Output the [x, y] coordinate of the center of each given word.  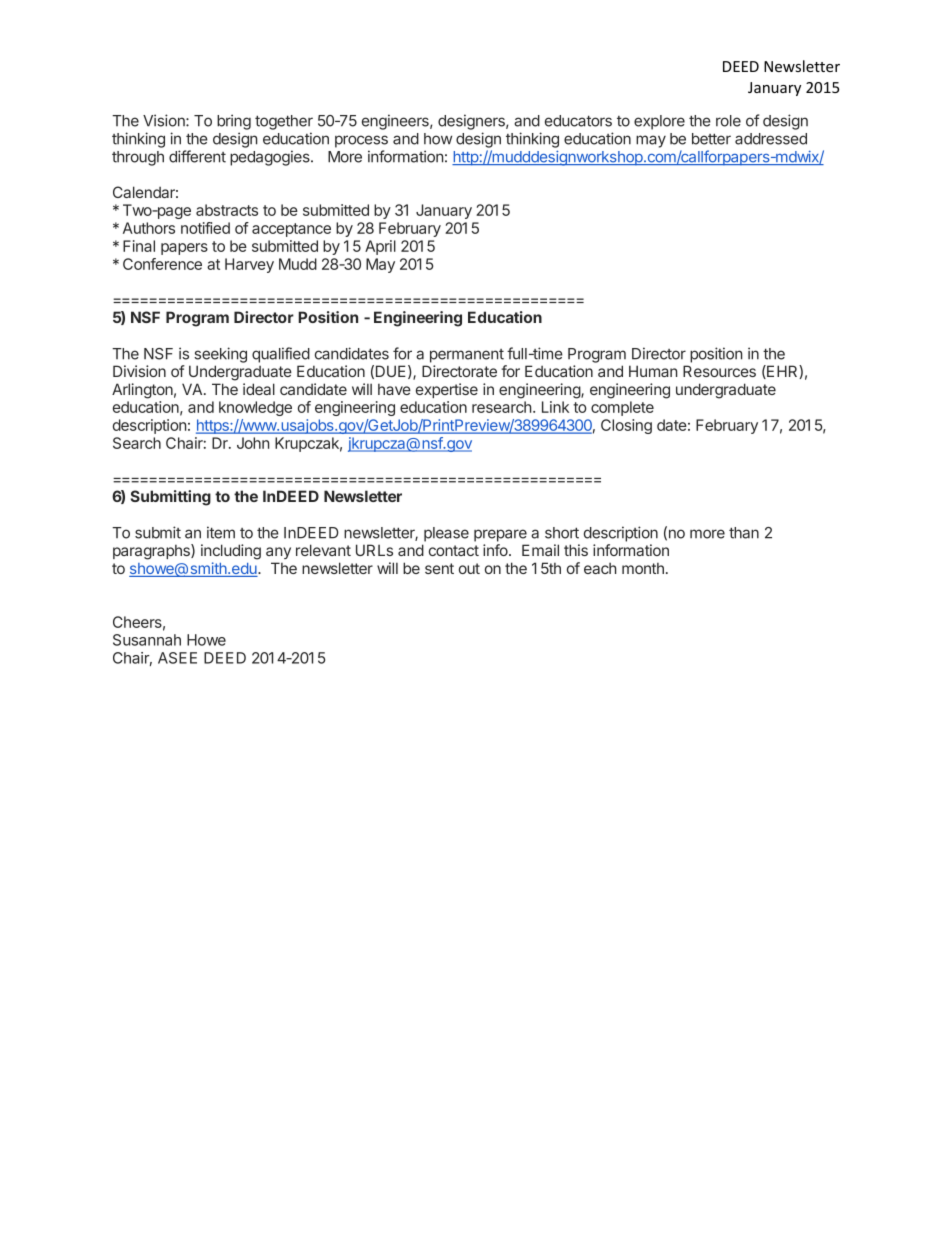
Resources [719, 371]
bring [234, 122]
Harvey [249, 265]
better [711, 139]
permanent [467, 356]
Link [555, 407]
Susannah [147, 640]
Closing [626, 426]
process [361, 141]
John [253, 443]
